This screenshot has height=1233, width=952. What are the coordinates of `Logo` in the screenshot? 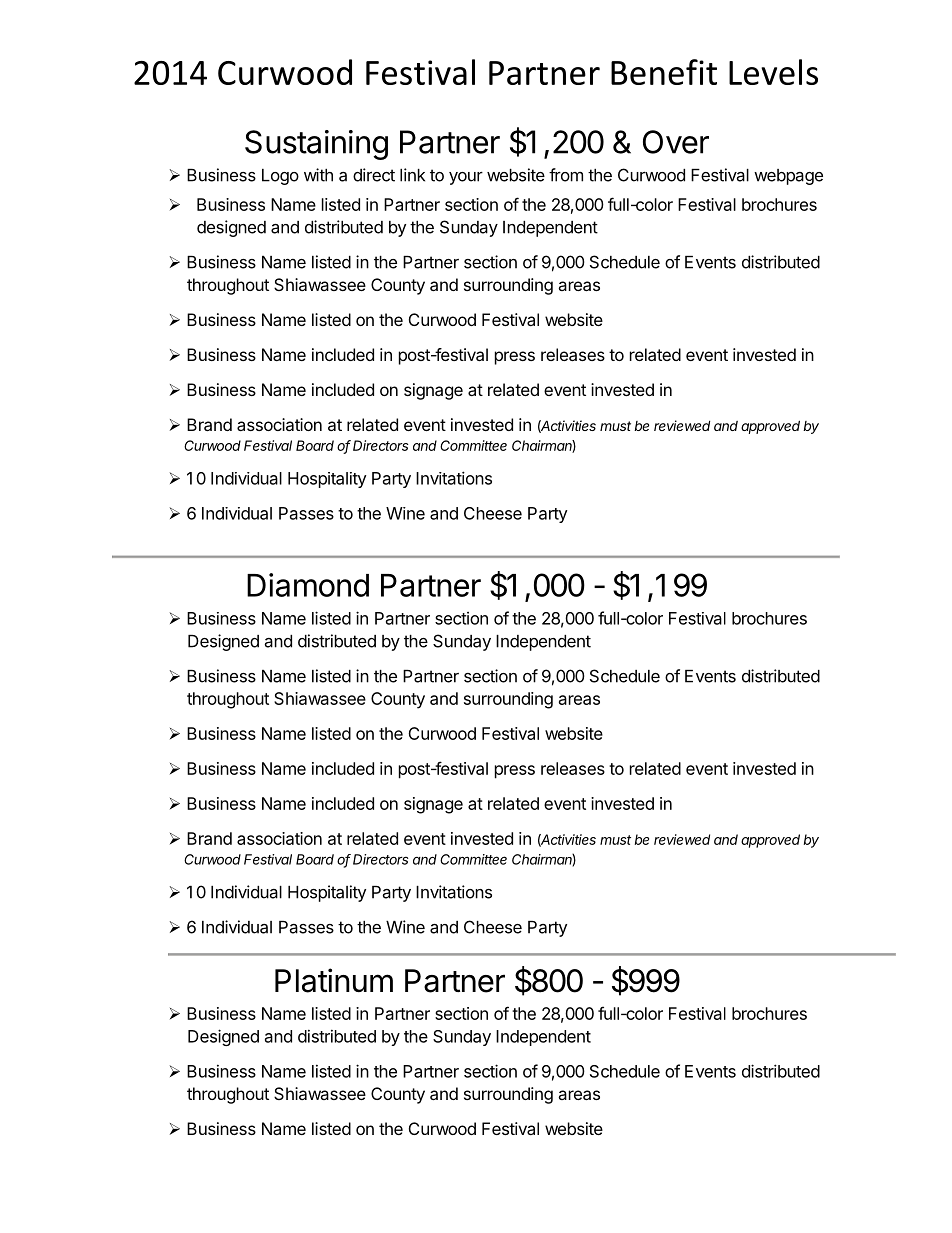 It's located at (280, 177).
